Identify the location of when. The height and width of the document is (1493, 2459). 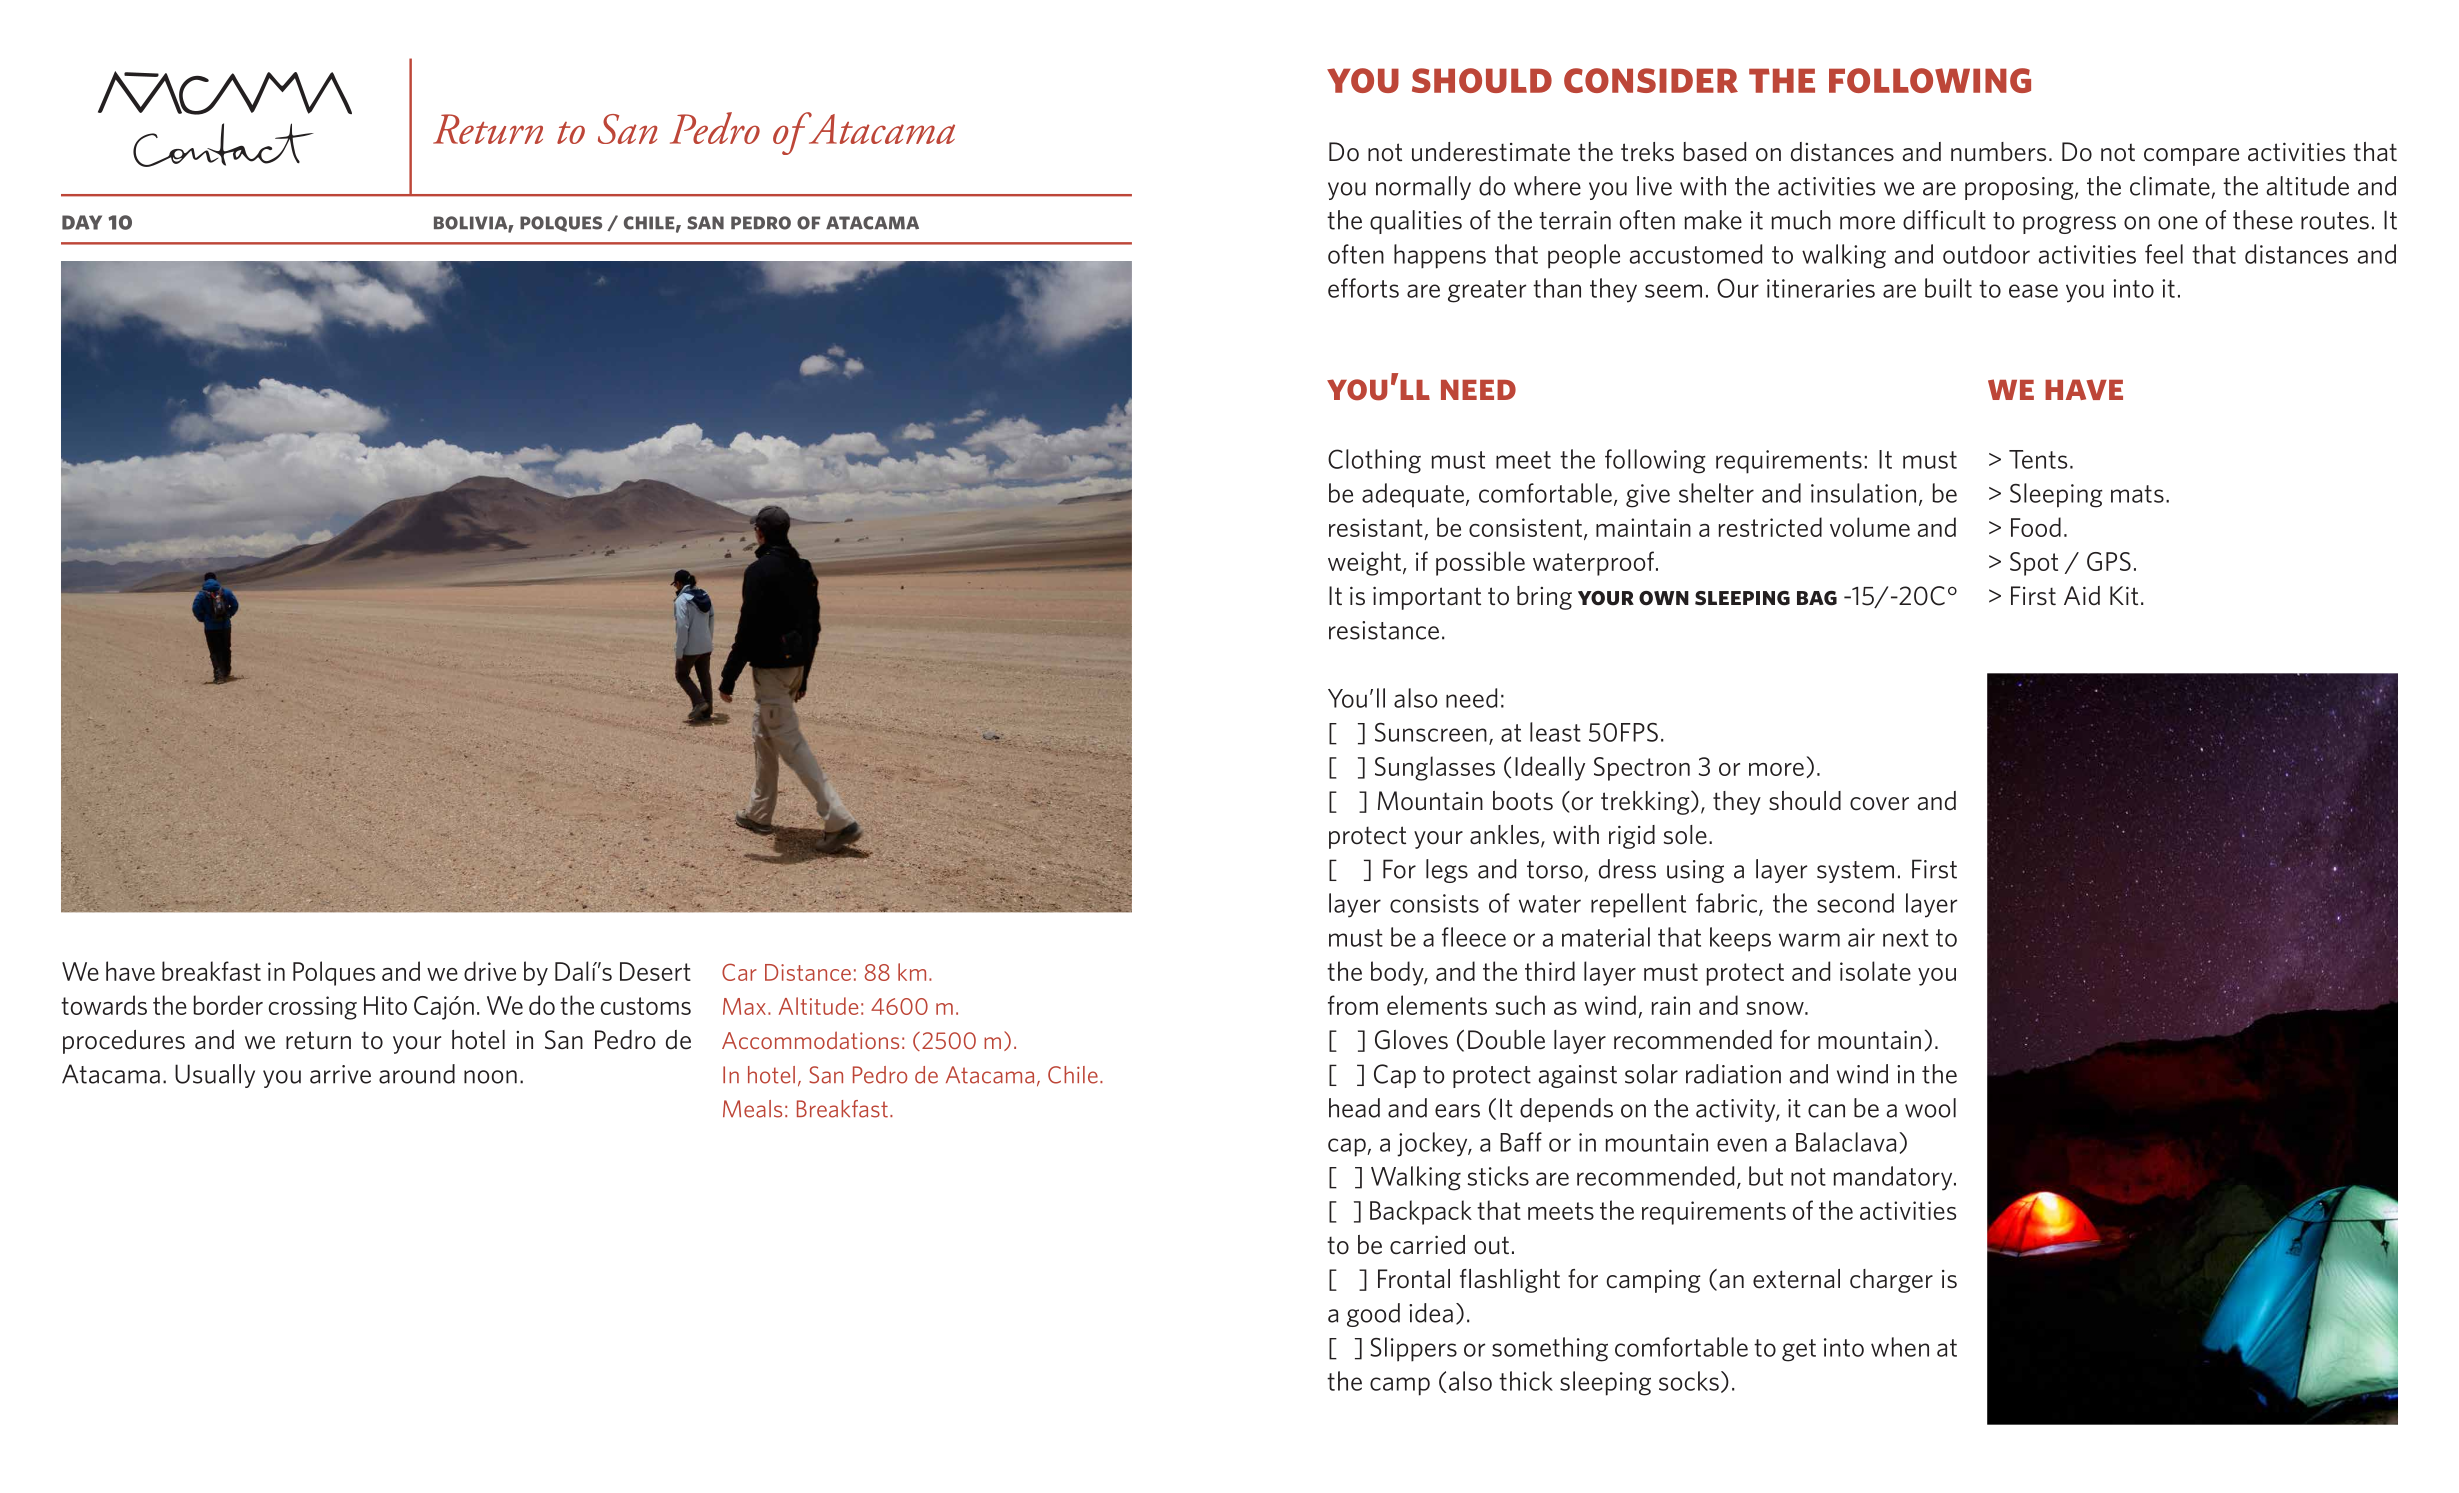
(1900, 1347).
